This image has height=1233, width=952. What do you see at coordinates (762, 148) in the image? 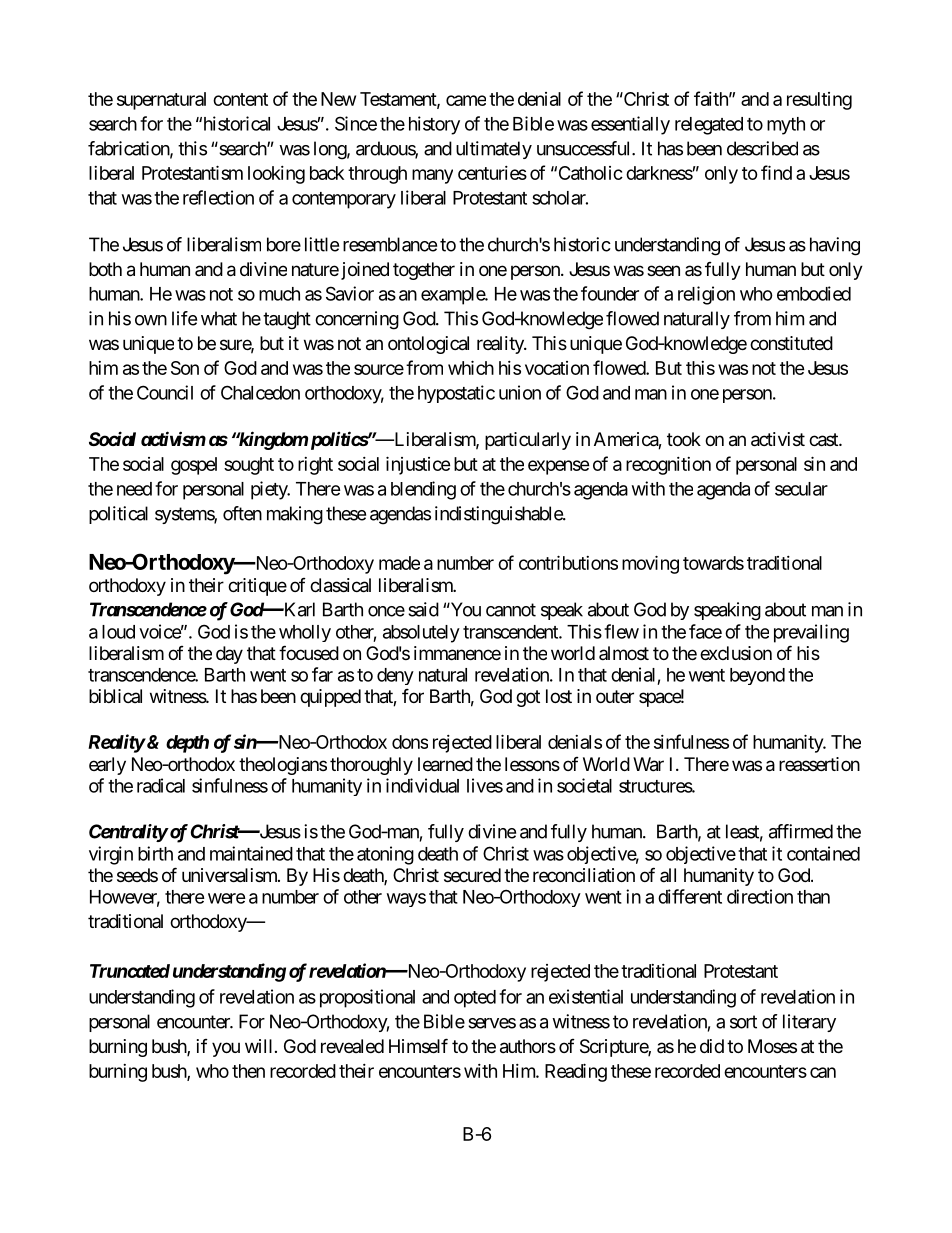
I see `described` at bounding box center [762, 148].
